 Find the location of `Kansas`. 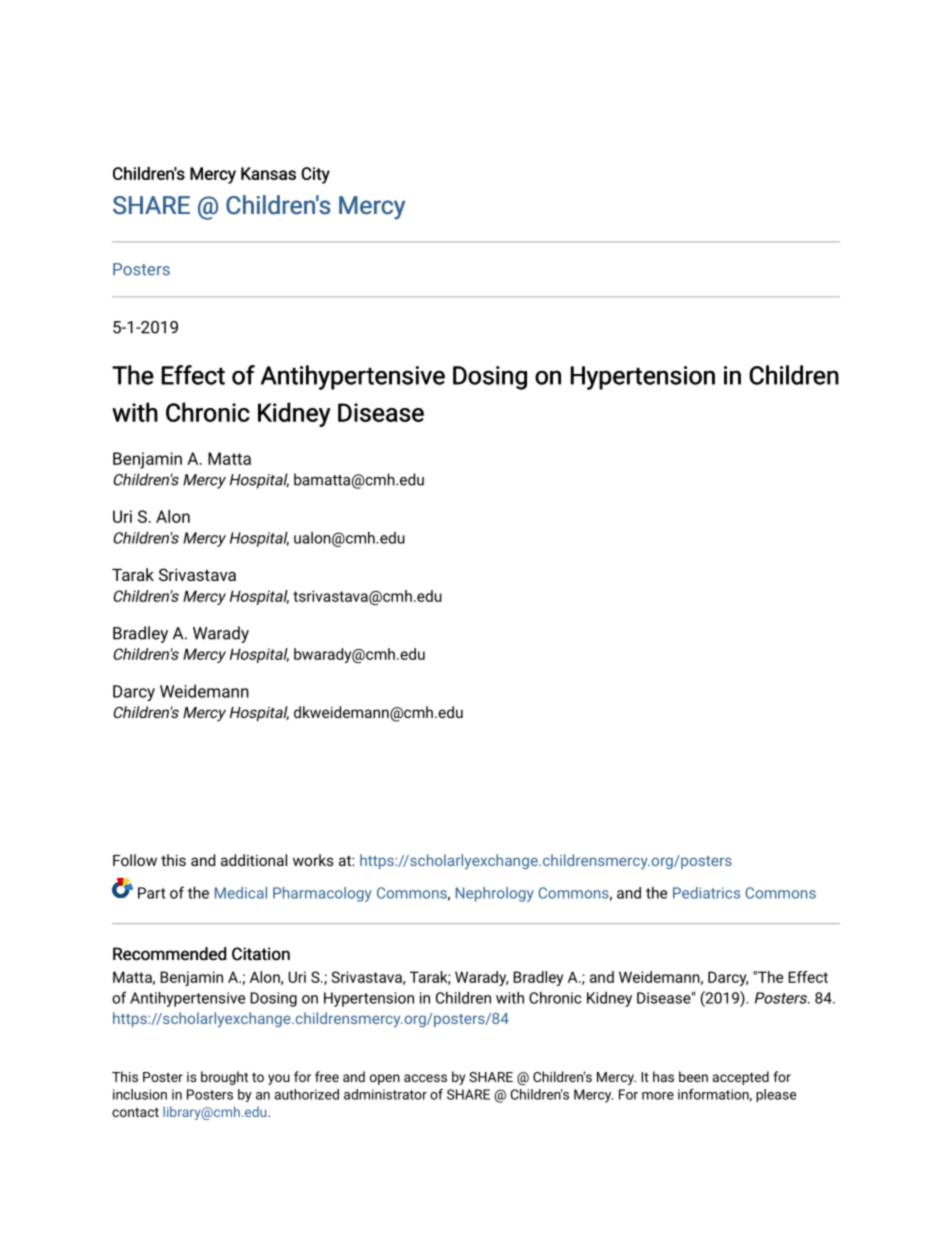

Kansas is located at coordinates (268, 173).
